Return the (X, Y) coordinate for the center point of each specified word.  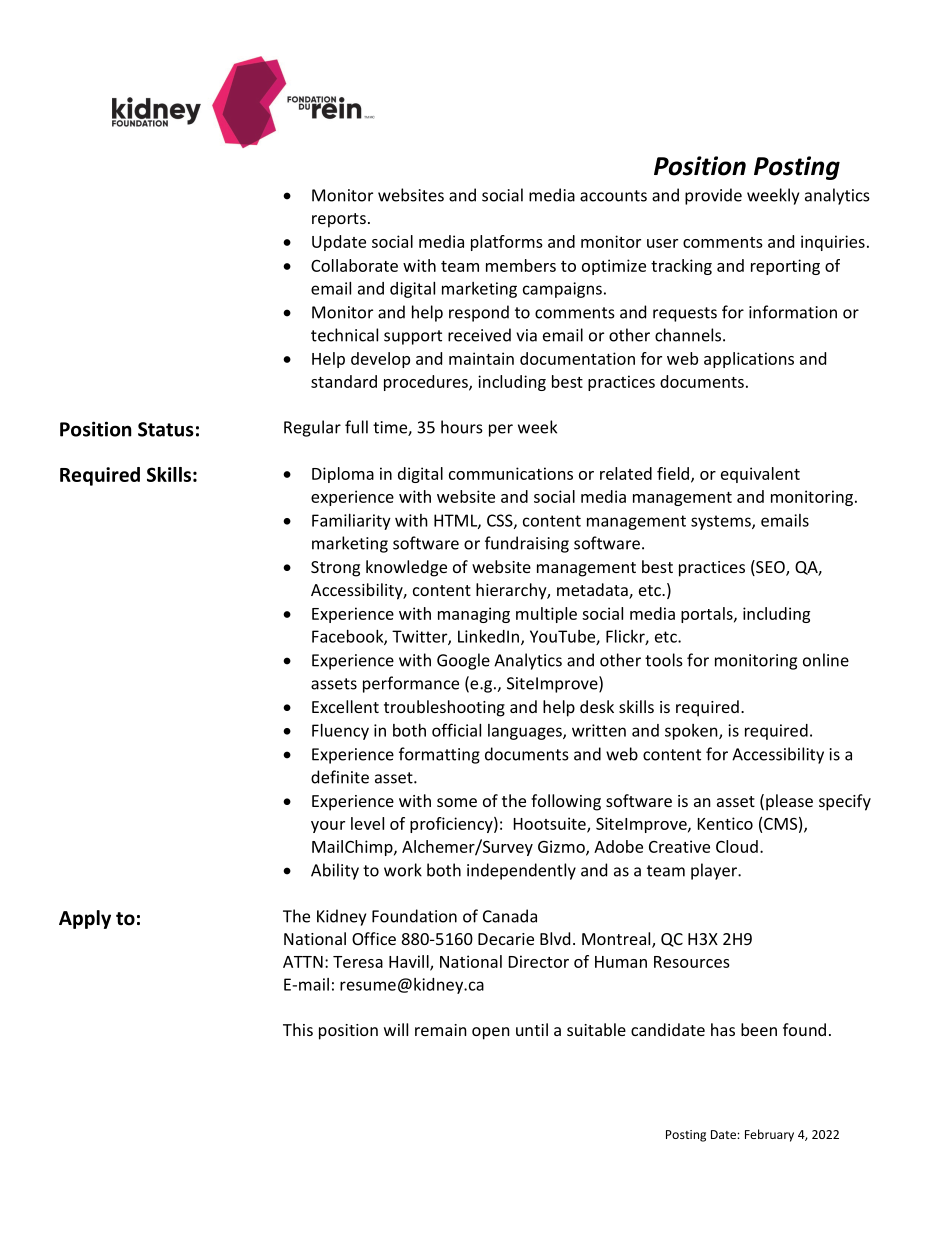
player (715, 871)
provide (713, 196)
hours (462, 427)
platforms (507, 243)
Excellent (345, 706)
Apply (85, 919)
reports (339, 220)
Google (463, 661)
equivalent (760, 475)
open (491, 1033)
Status (166, 429)
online (826, 660)
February (769, 1135)
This (298, 1029)
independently (521, 871)
